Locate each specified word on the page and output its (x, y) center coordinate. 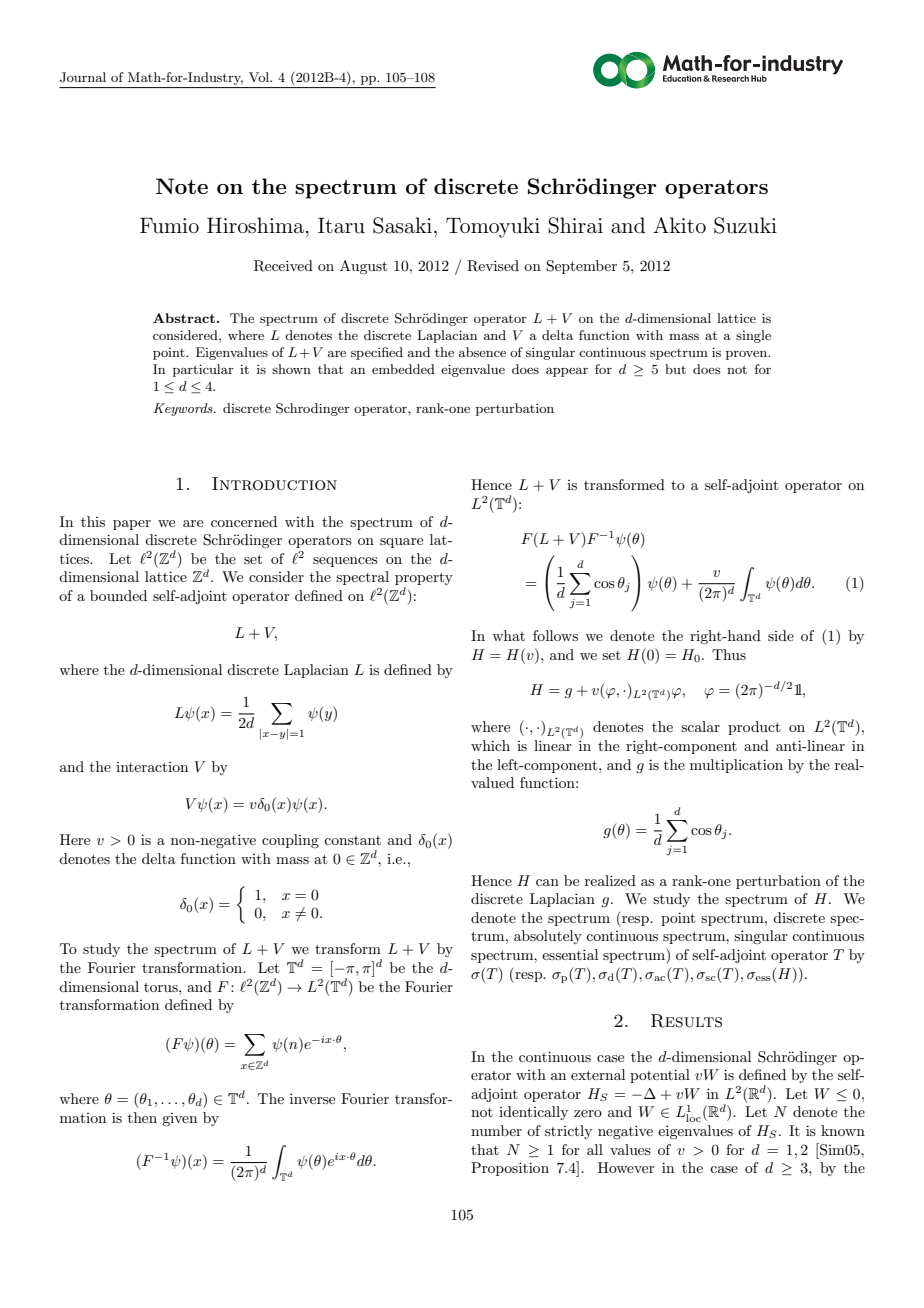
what (508, 635)
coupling (290, 841)
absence (482, 352)
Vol (260, 77)
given (179, 1119)
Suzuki (745, 225)
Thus (729, 654)
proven (748, 355)
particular (203, 370)
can (547, 882)
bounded (118, 595)
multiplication (736, 766)
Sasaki (402, 225)
